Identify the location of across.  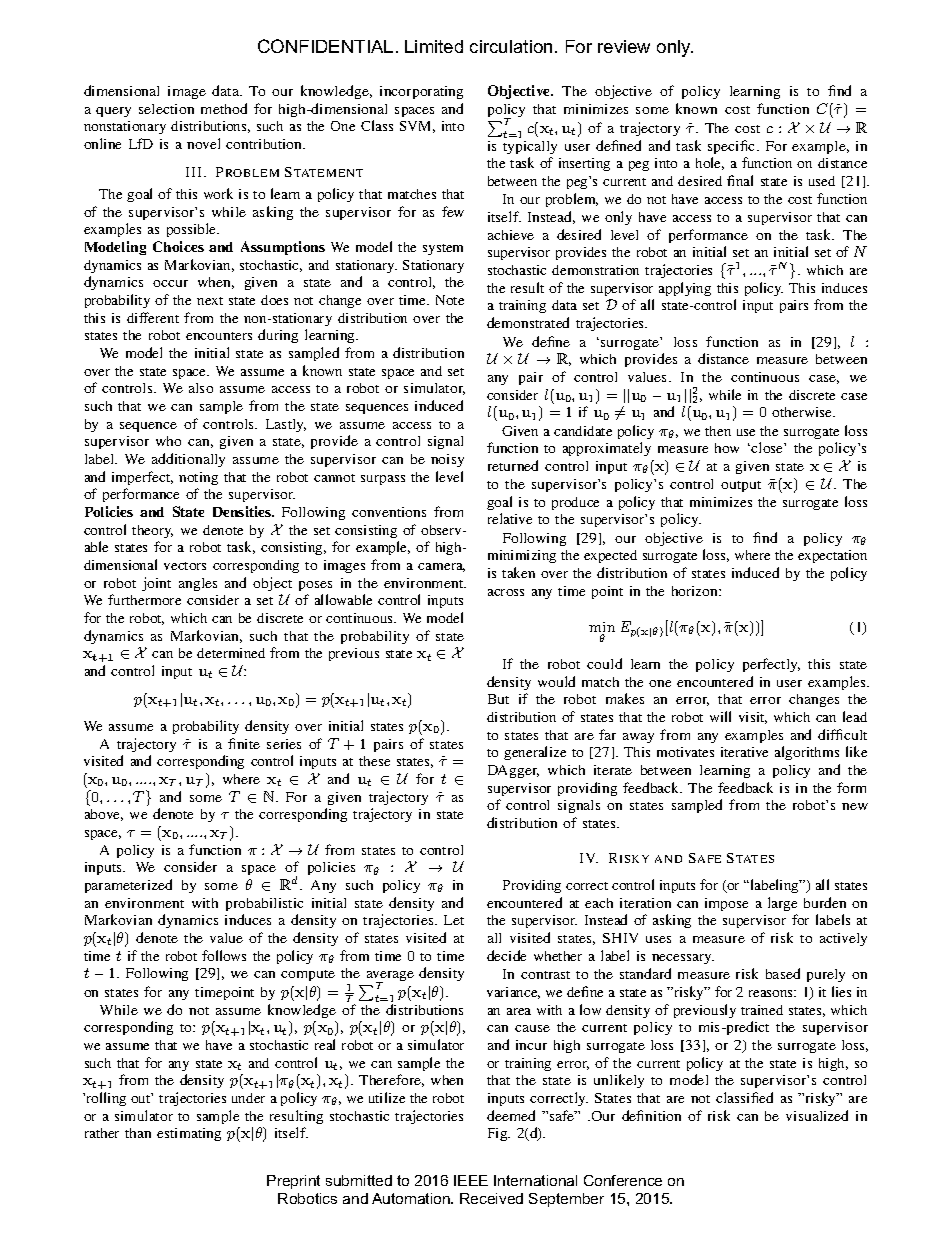
(506, 592).
